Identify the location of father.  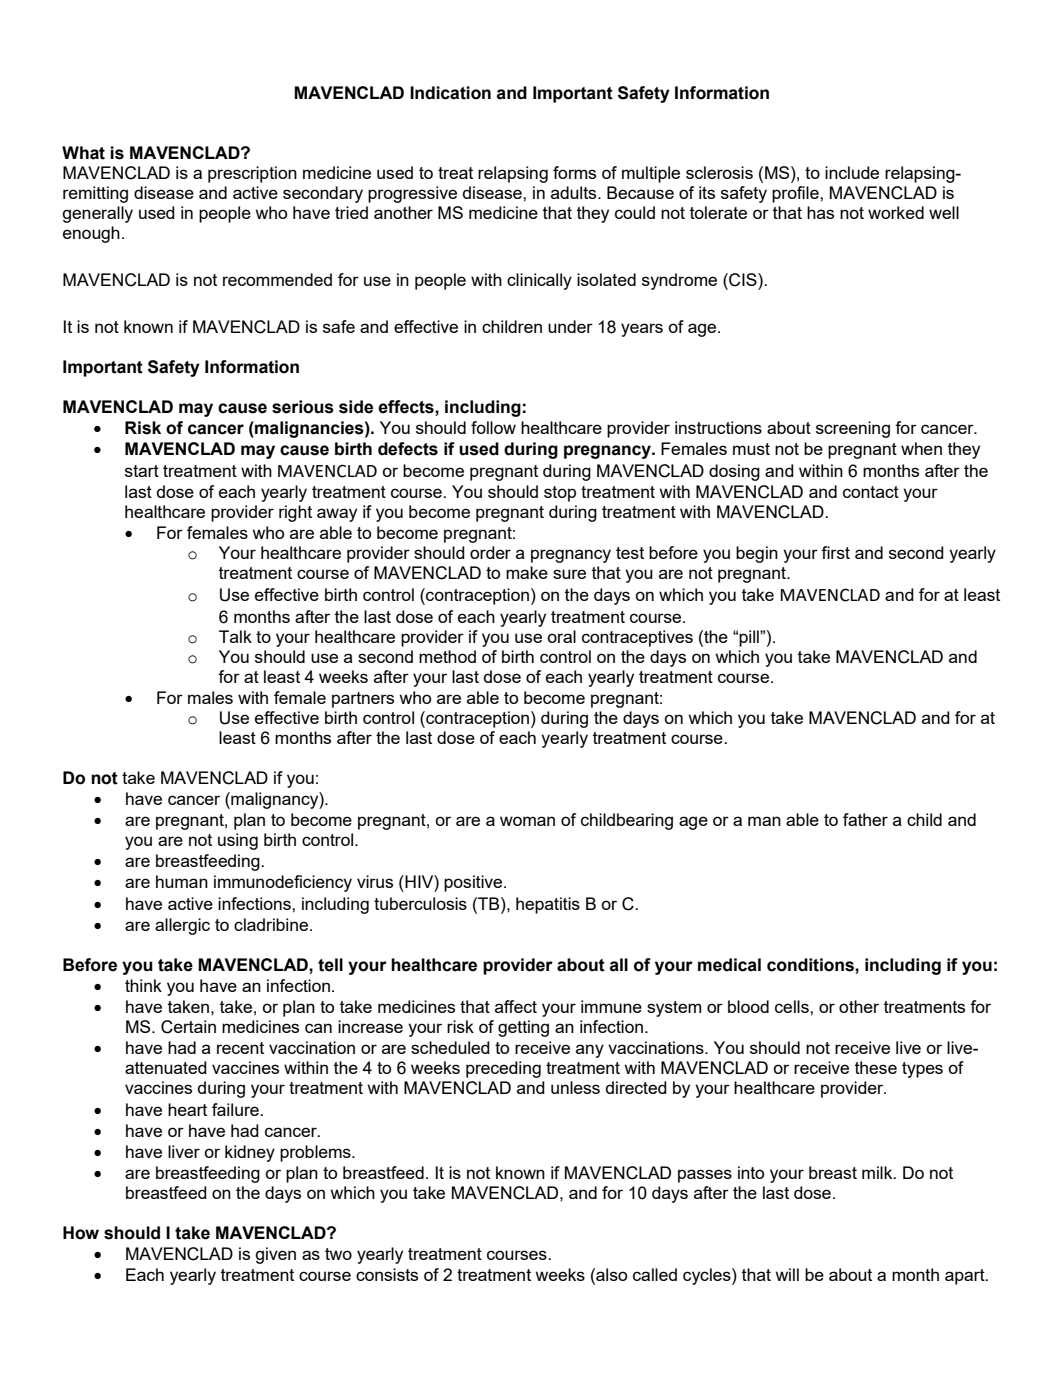
(865, 819).
